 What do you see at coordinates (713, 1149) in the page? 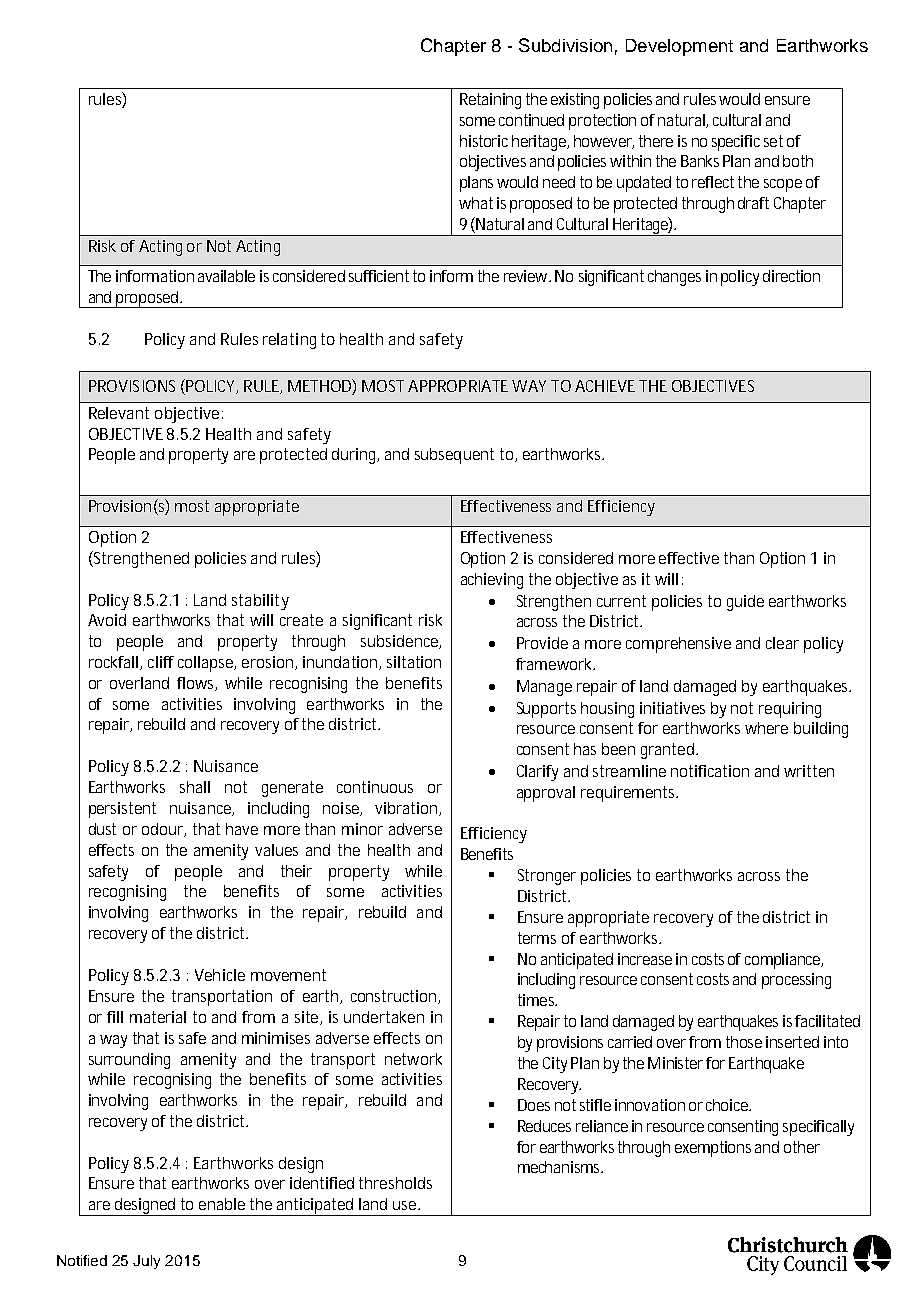
I see `exemptions` at bounding box center [713, 1149].
